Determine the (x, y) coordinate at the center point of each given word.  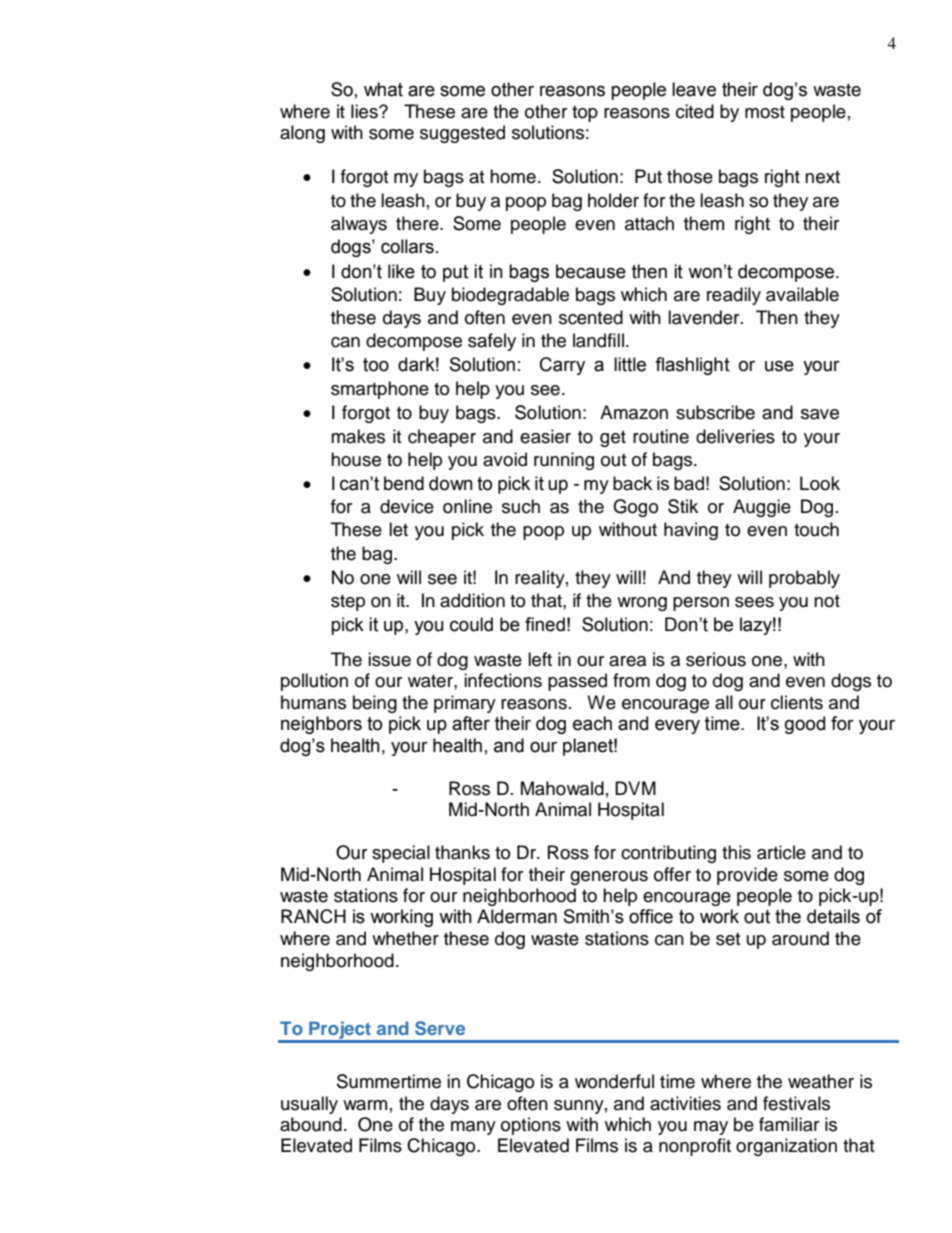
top (585, 114)
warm (365, 1105)
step (348, 603)
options (531, 1126)
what (383, 89)
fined (545, 624)
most (765, 112)
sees (754, 602)
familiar (789, 1124)
